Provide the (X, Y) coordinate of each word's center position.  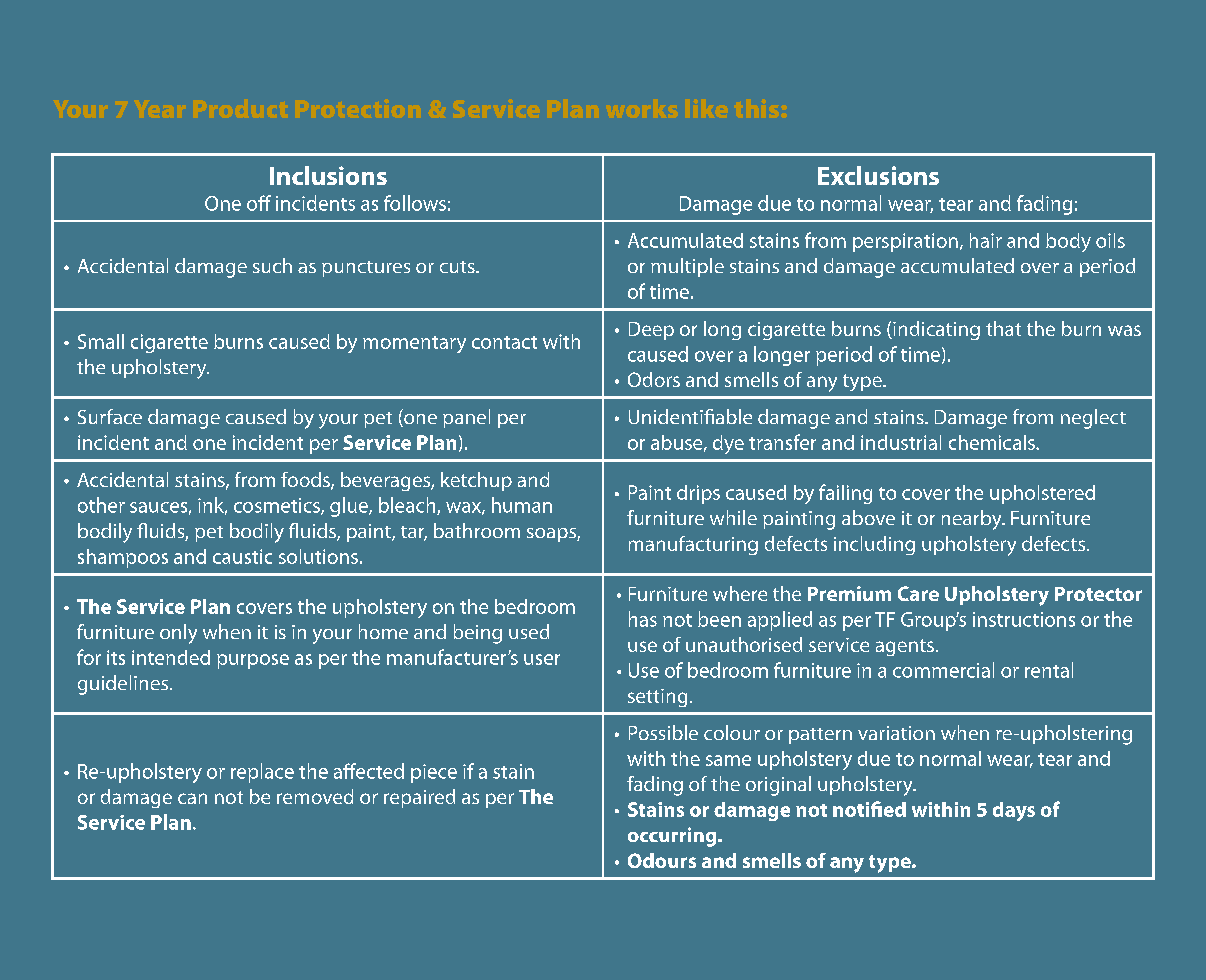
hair (986, 240)
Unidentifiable (690, 416)
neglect (1093, 419)
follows (415, 203)
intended (171, 657)
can (192, 798)
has (643, 619)
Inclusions (328, 175)
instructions (1024, 619)
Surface (110, 416)
